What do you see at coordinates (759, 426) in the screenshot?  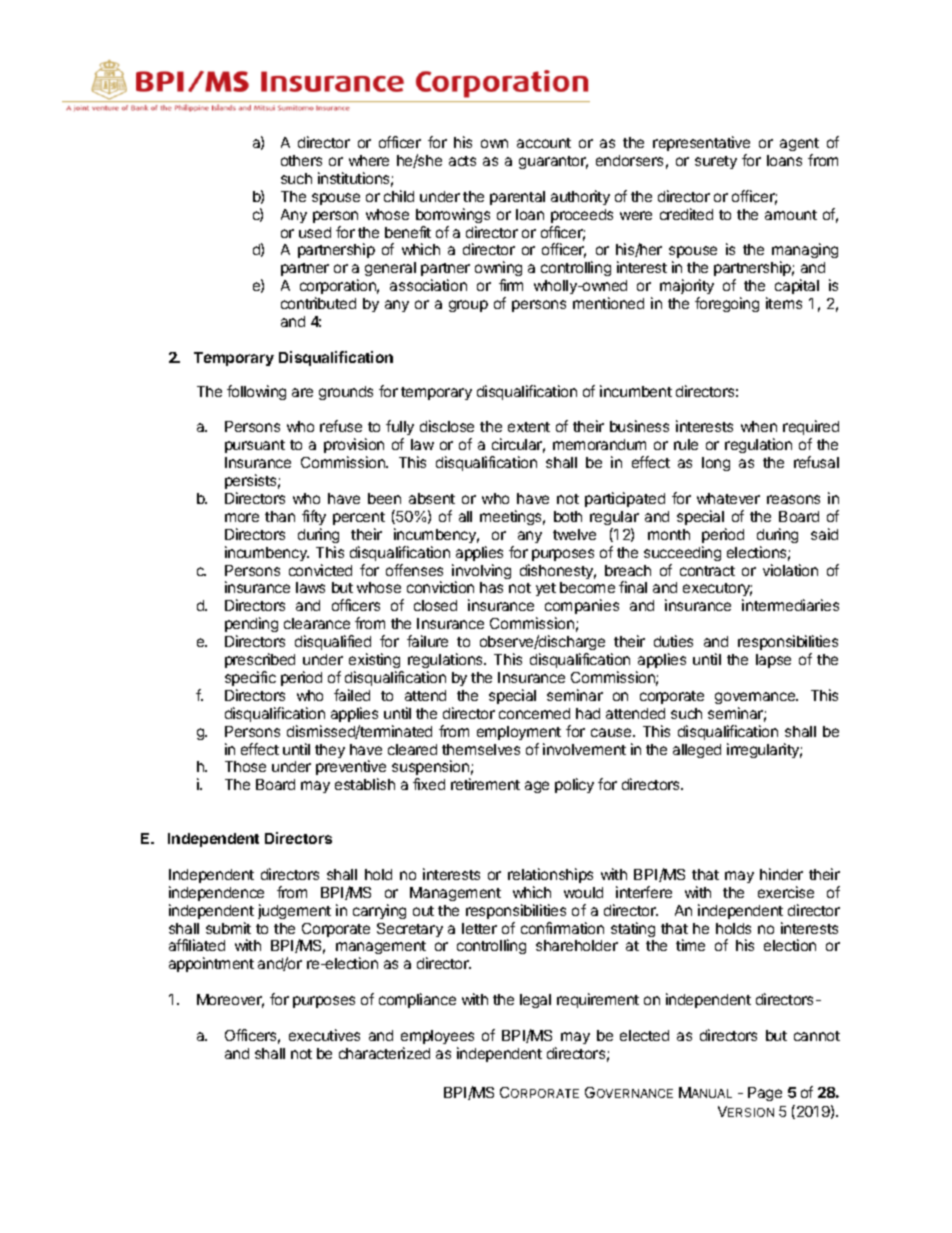 I see `when` at bounding box center [759, 426].
